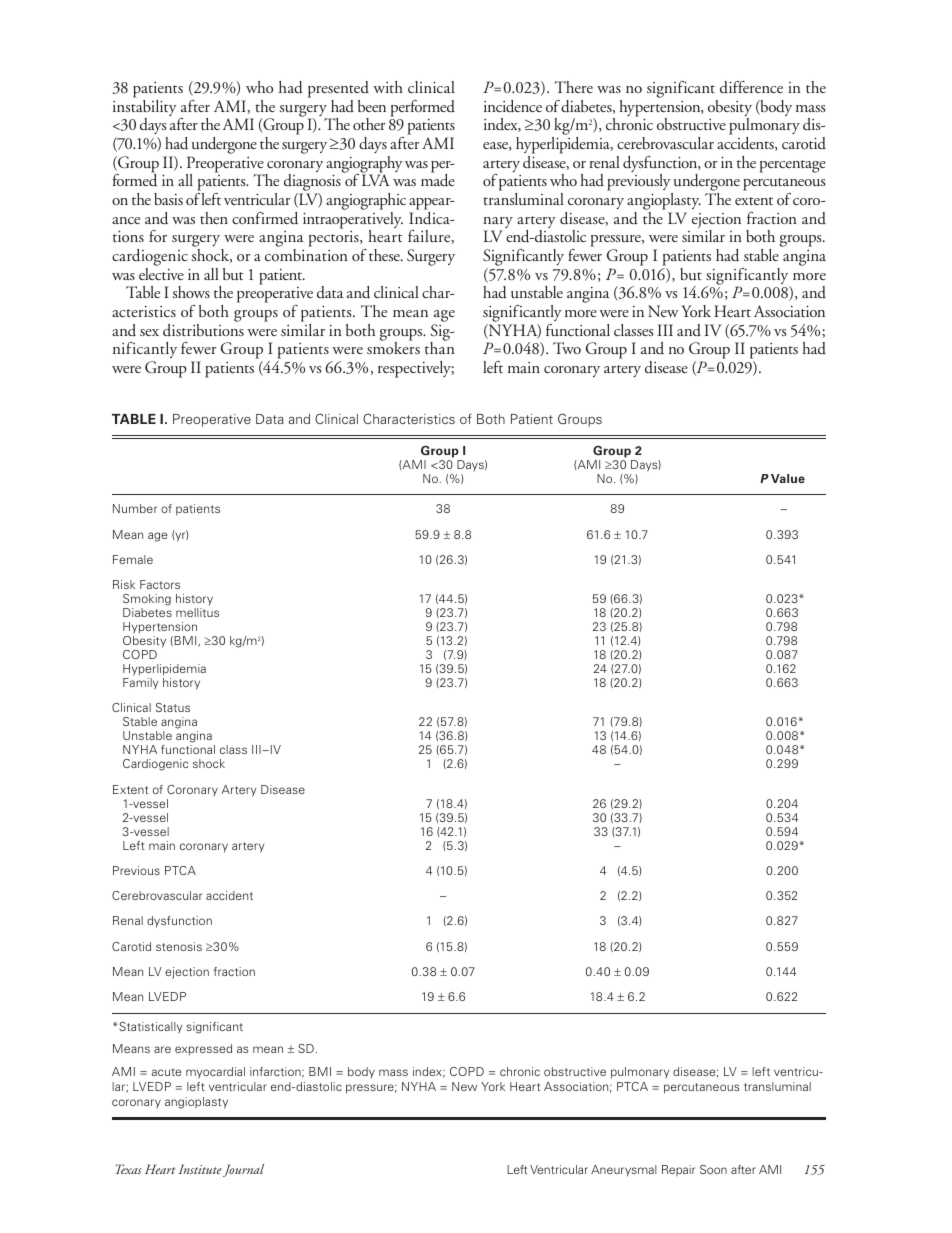 The image size is (952, 1233). I want to click on Institute, so click(200, 1169).
